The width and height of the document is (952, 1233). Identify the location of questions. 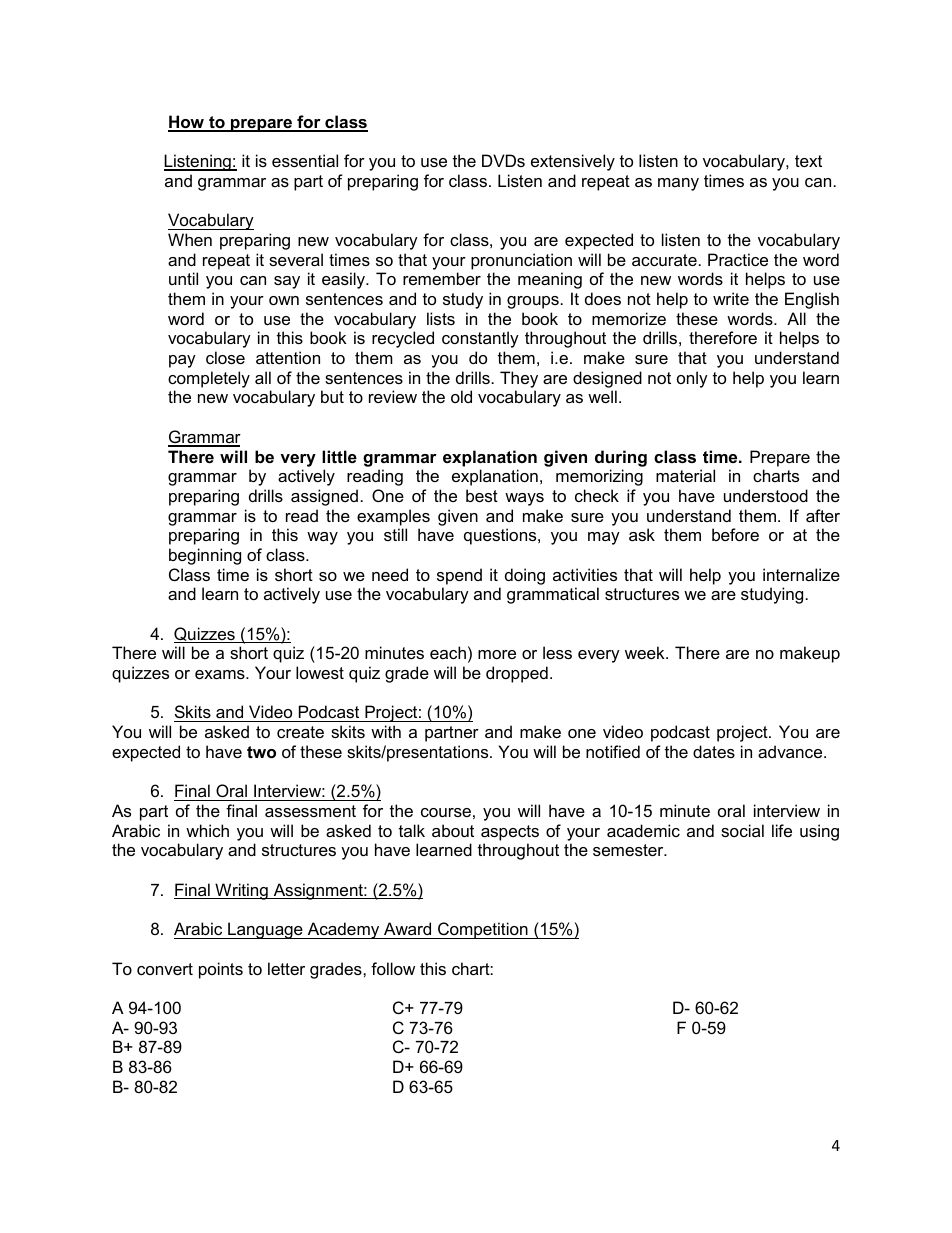
(501, 536).
